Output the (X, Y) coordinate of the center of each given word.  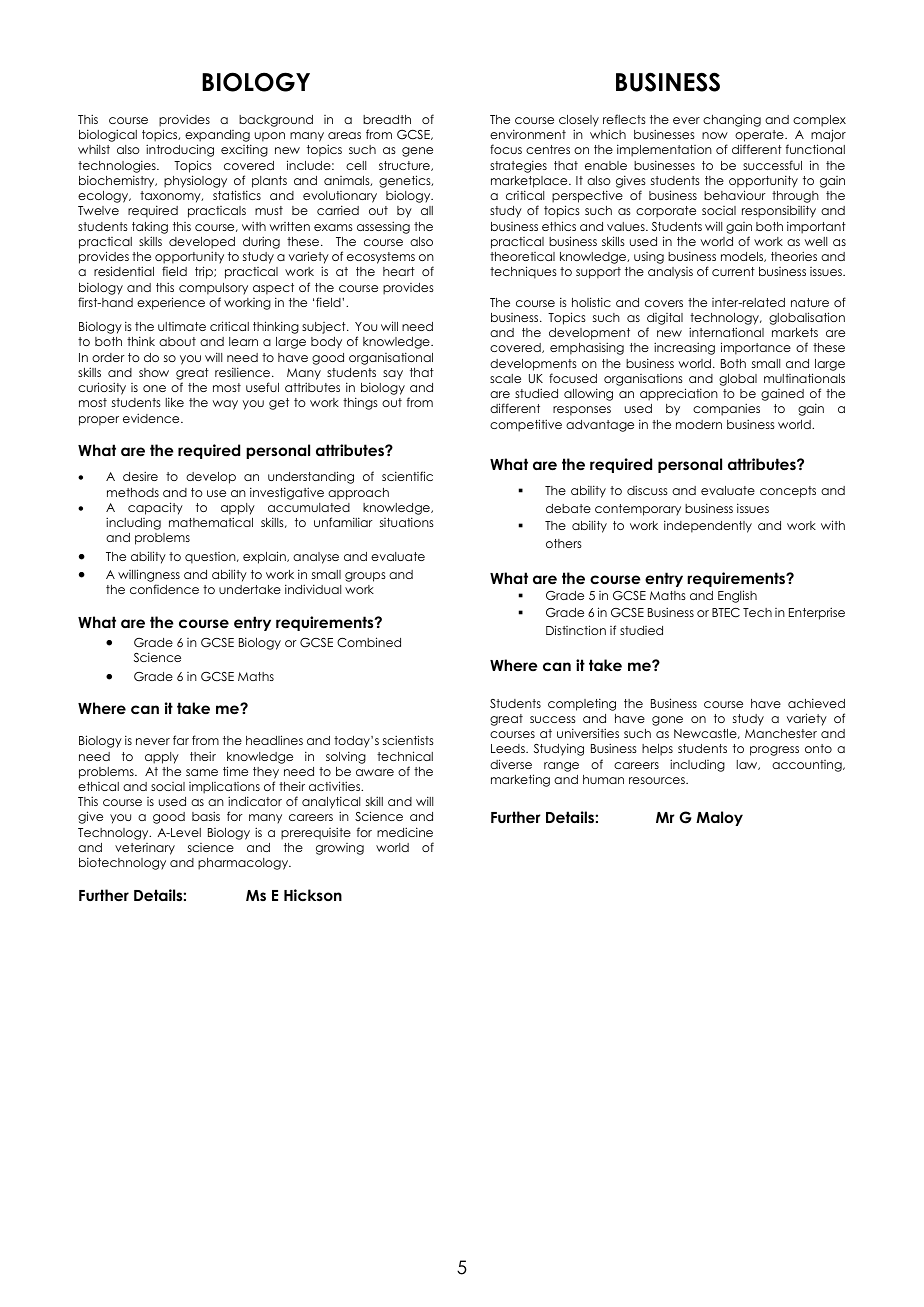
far (181, 740)
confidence (164, 589)
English (737, 596)
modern (699, 424)
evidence (152, 418)
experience (171, 303)
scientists (408, 740)
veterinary (145, 849)
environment (528, 134)
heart (399, 271)
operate (760, 136)
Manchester (781, 733)
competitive (526, 425)
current (733, 271)
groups (365, 577)
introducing (180, 150)
